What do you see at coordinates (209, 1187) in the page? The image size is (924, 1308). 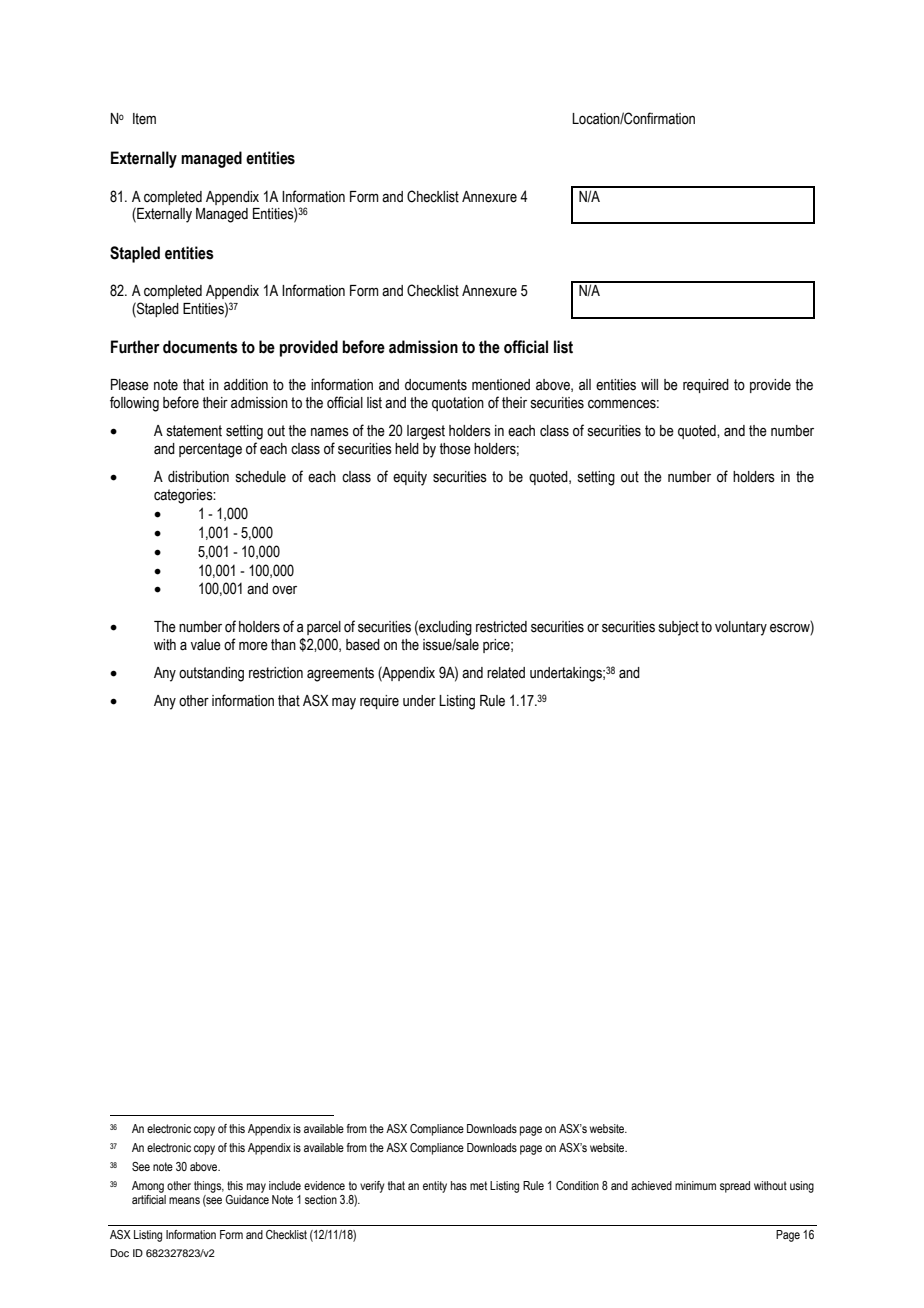 I see `things` at bounding box center [209, 1187].
